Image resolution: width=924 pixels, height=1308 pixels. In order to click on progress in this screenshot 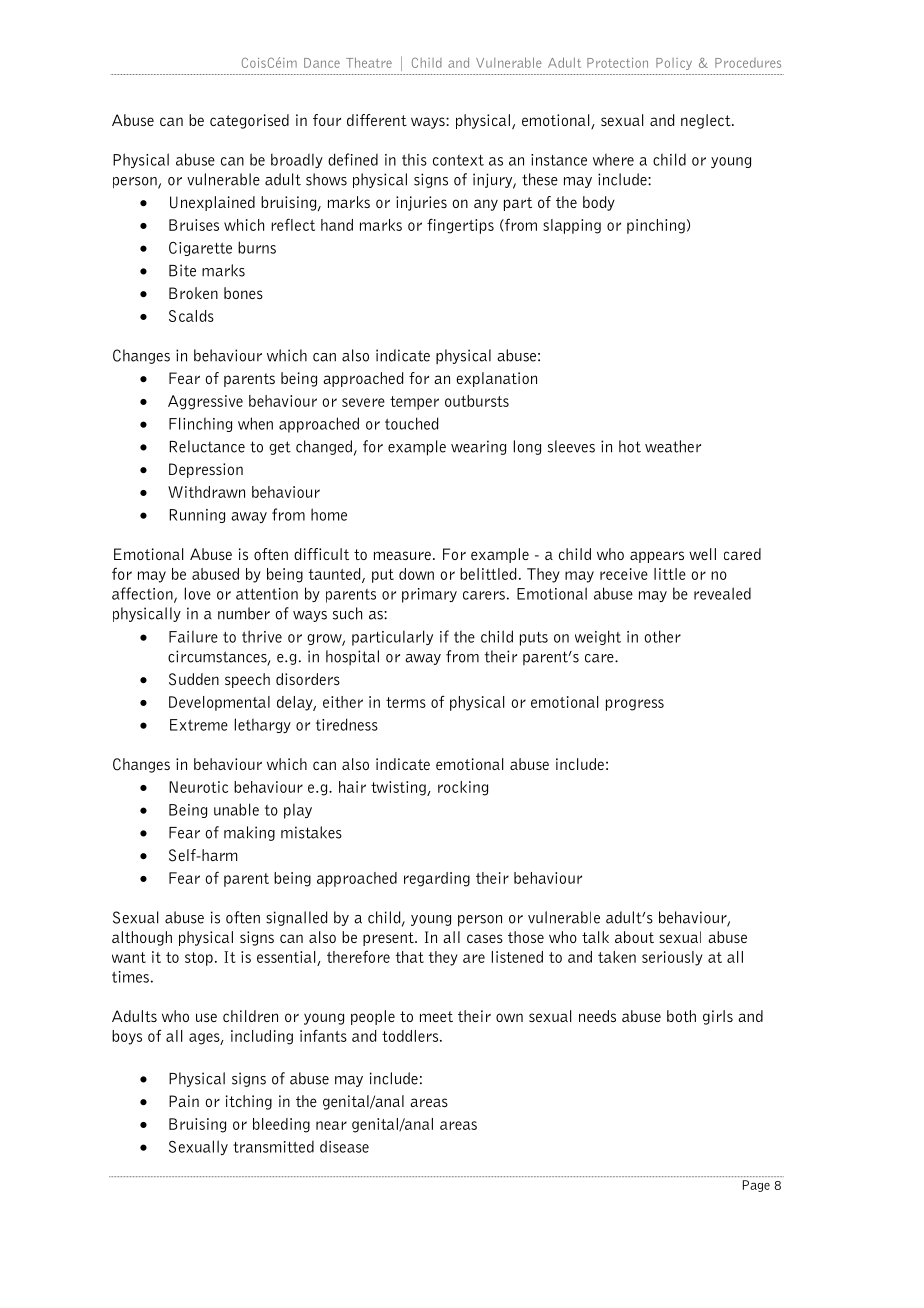, I will do `click(635, 705)`.
